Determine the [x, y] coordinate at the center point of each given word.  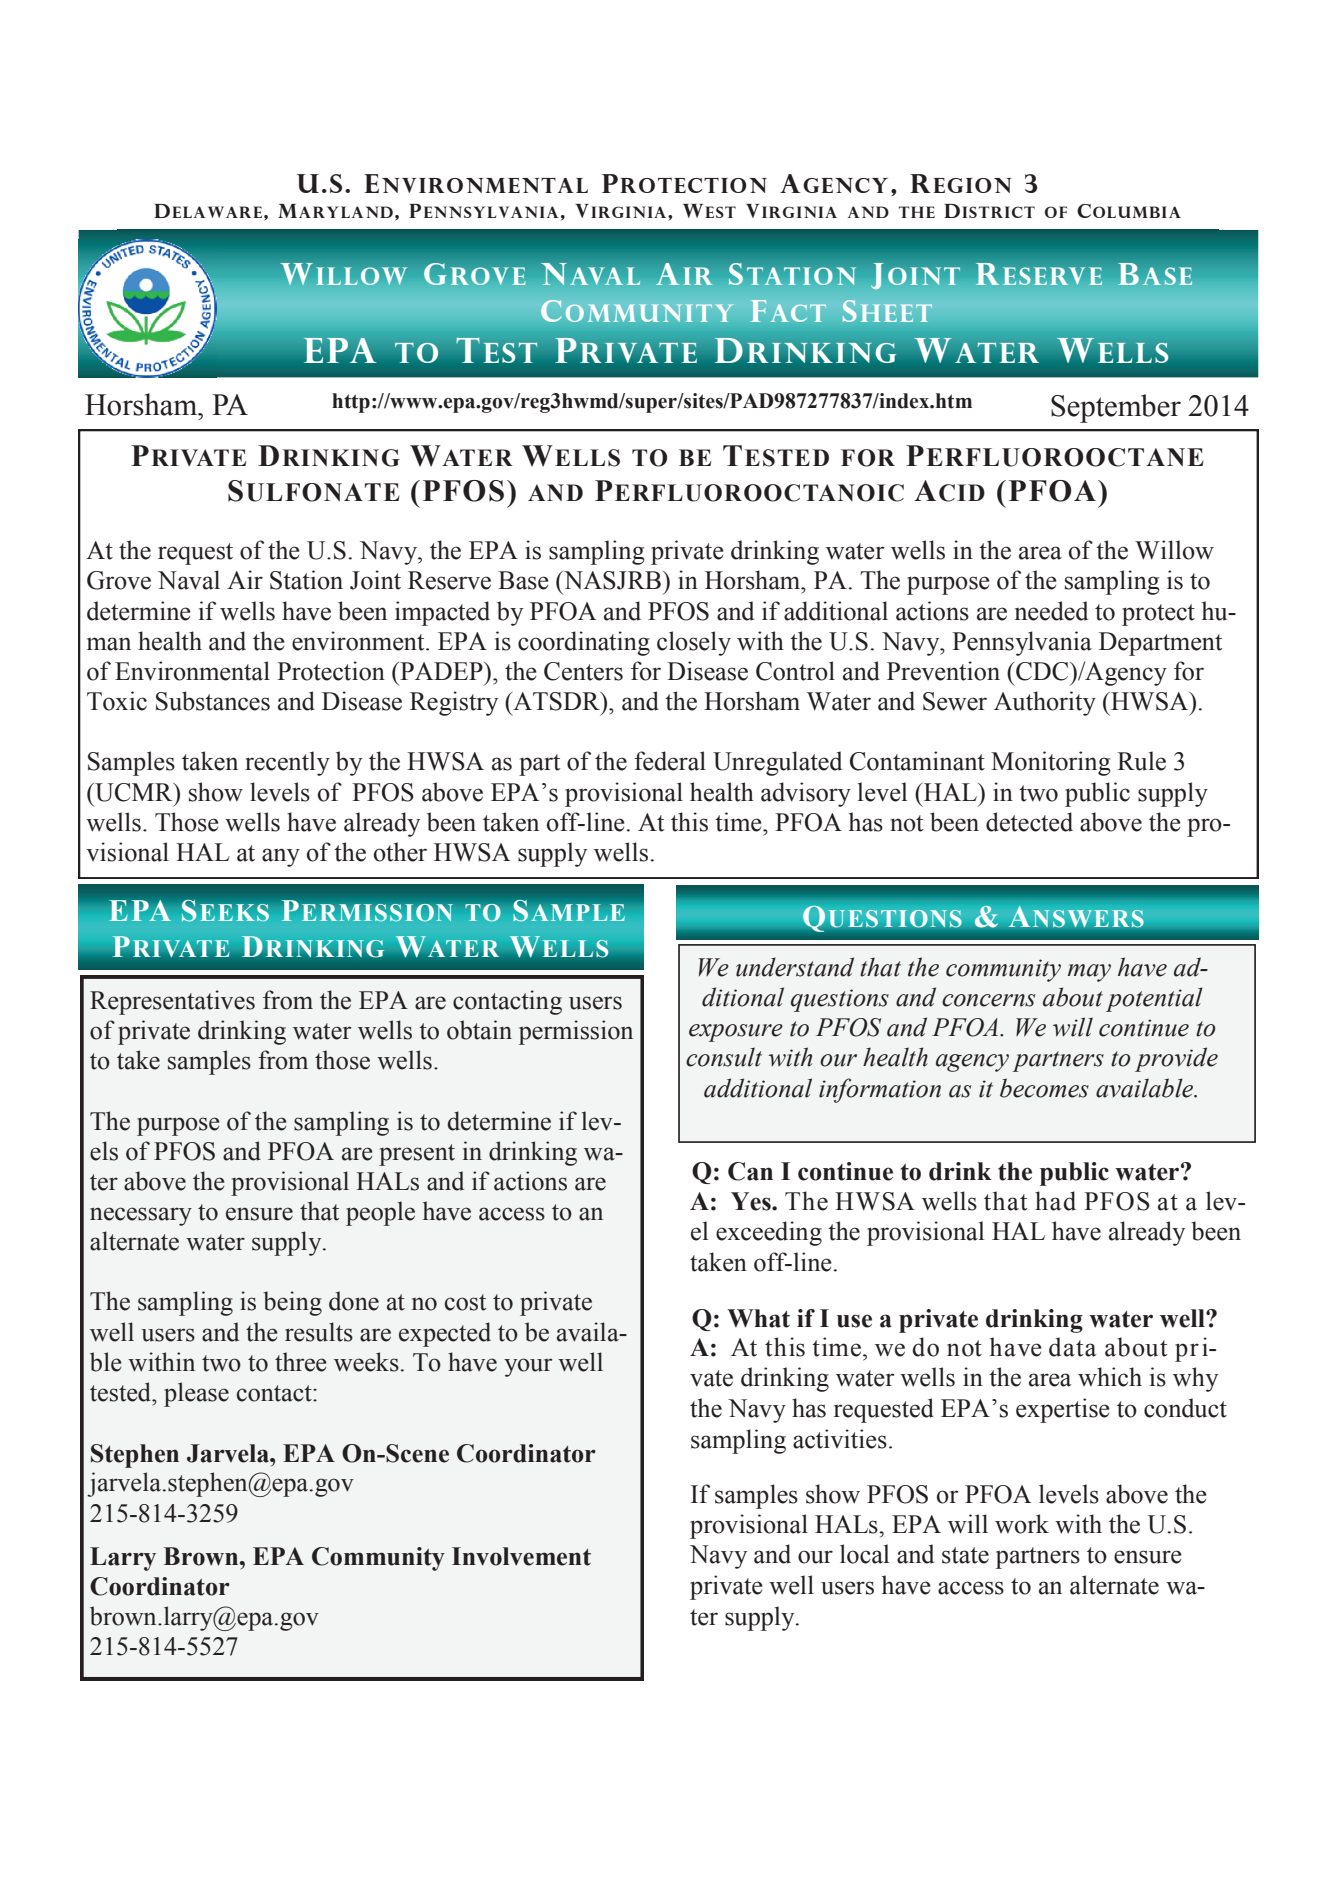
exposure [736, 1033]
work [1022, 1524]
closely [694, 643]
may [1089, 973]
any [281, 857]
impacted [442, 613]
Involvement [521, 1556]
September [1116, 408]
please [196, 1394]
